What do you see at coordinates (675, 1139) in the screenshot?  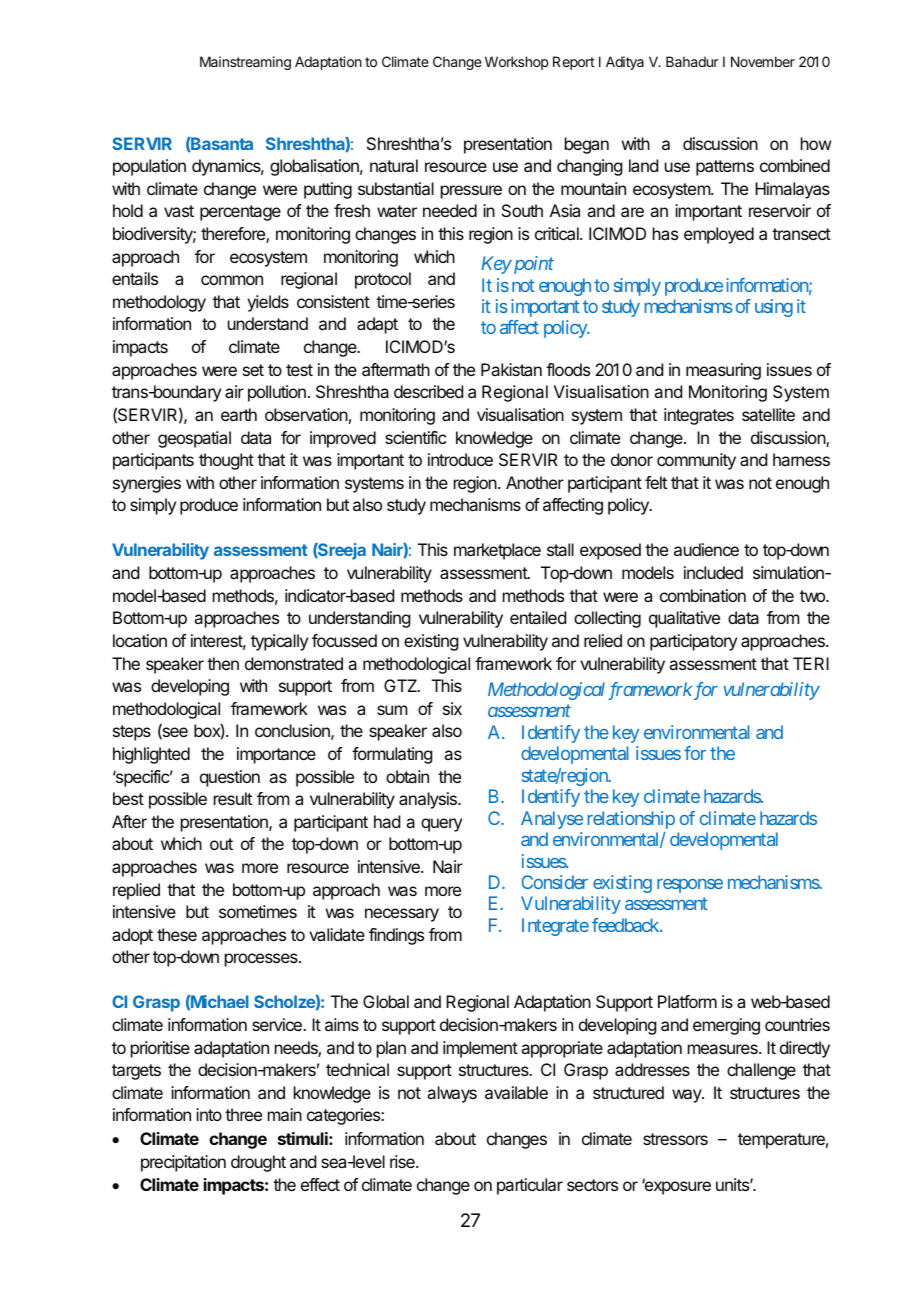 I see `stressors` at bounding box center [675, 1139].
